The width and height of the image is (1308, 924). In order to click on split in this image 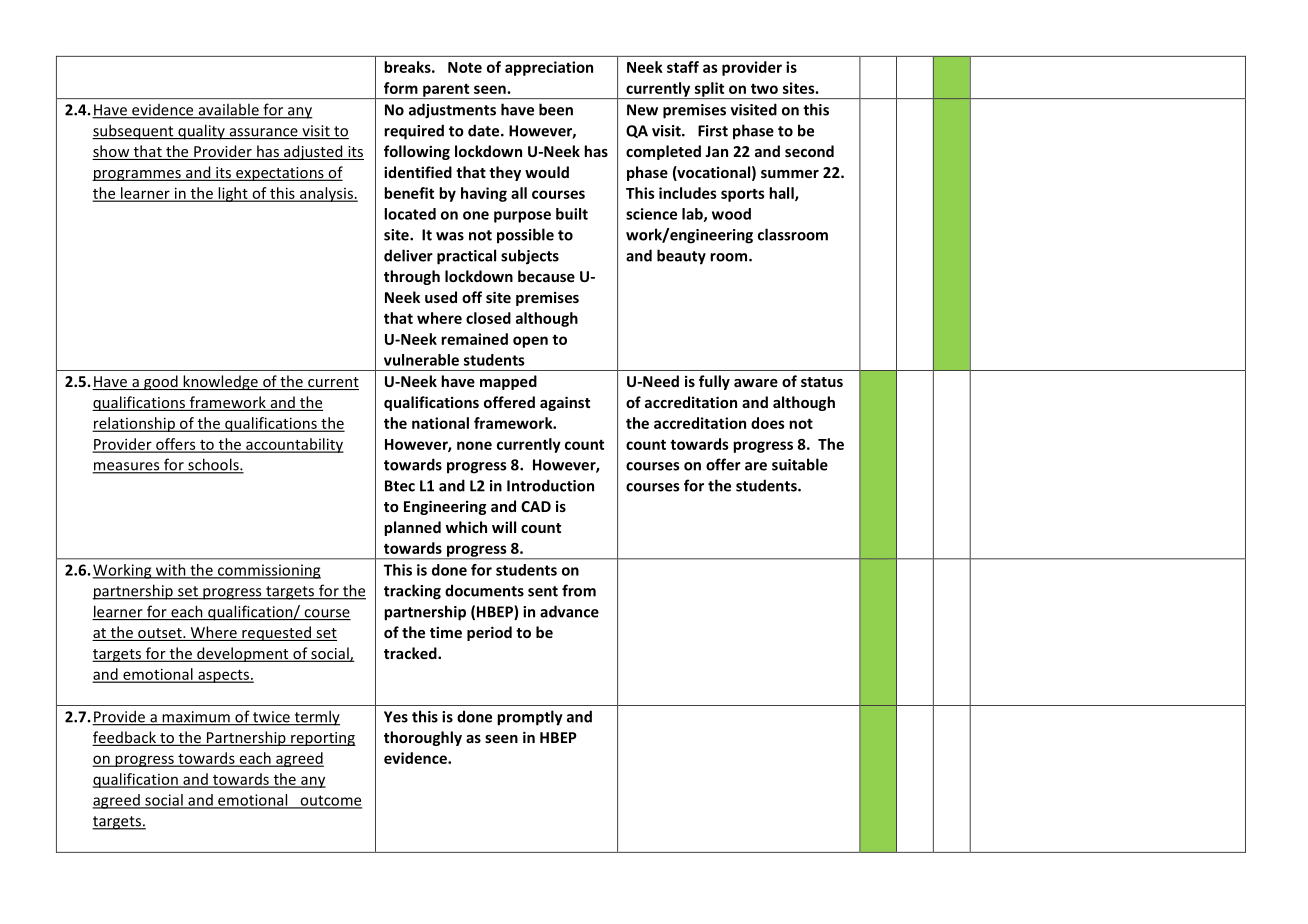, I will do `click(709, 90)`.
